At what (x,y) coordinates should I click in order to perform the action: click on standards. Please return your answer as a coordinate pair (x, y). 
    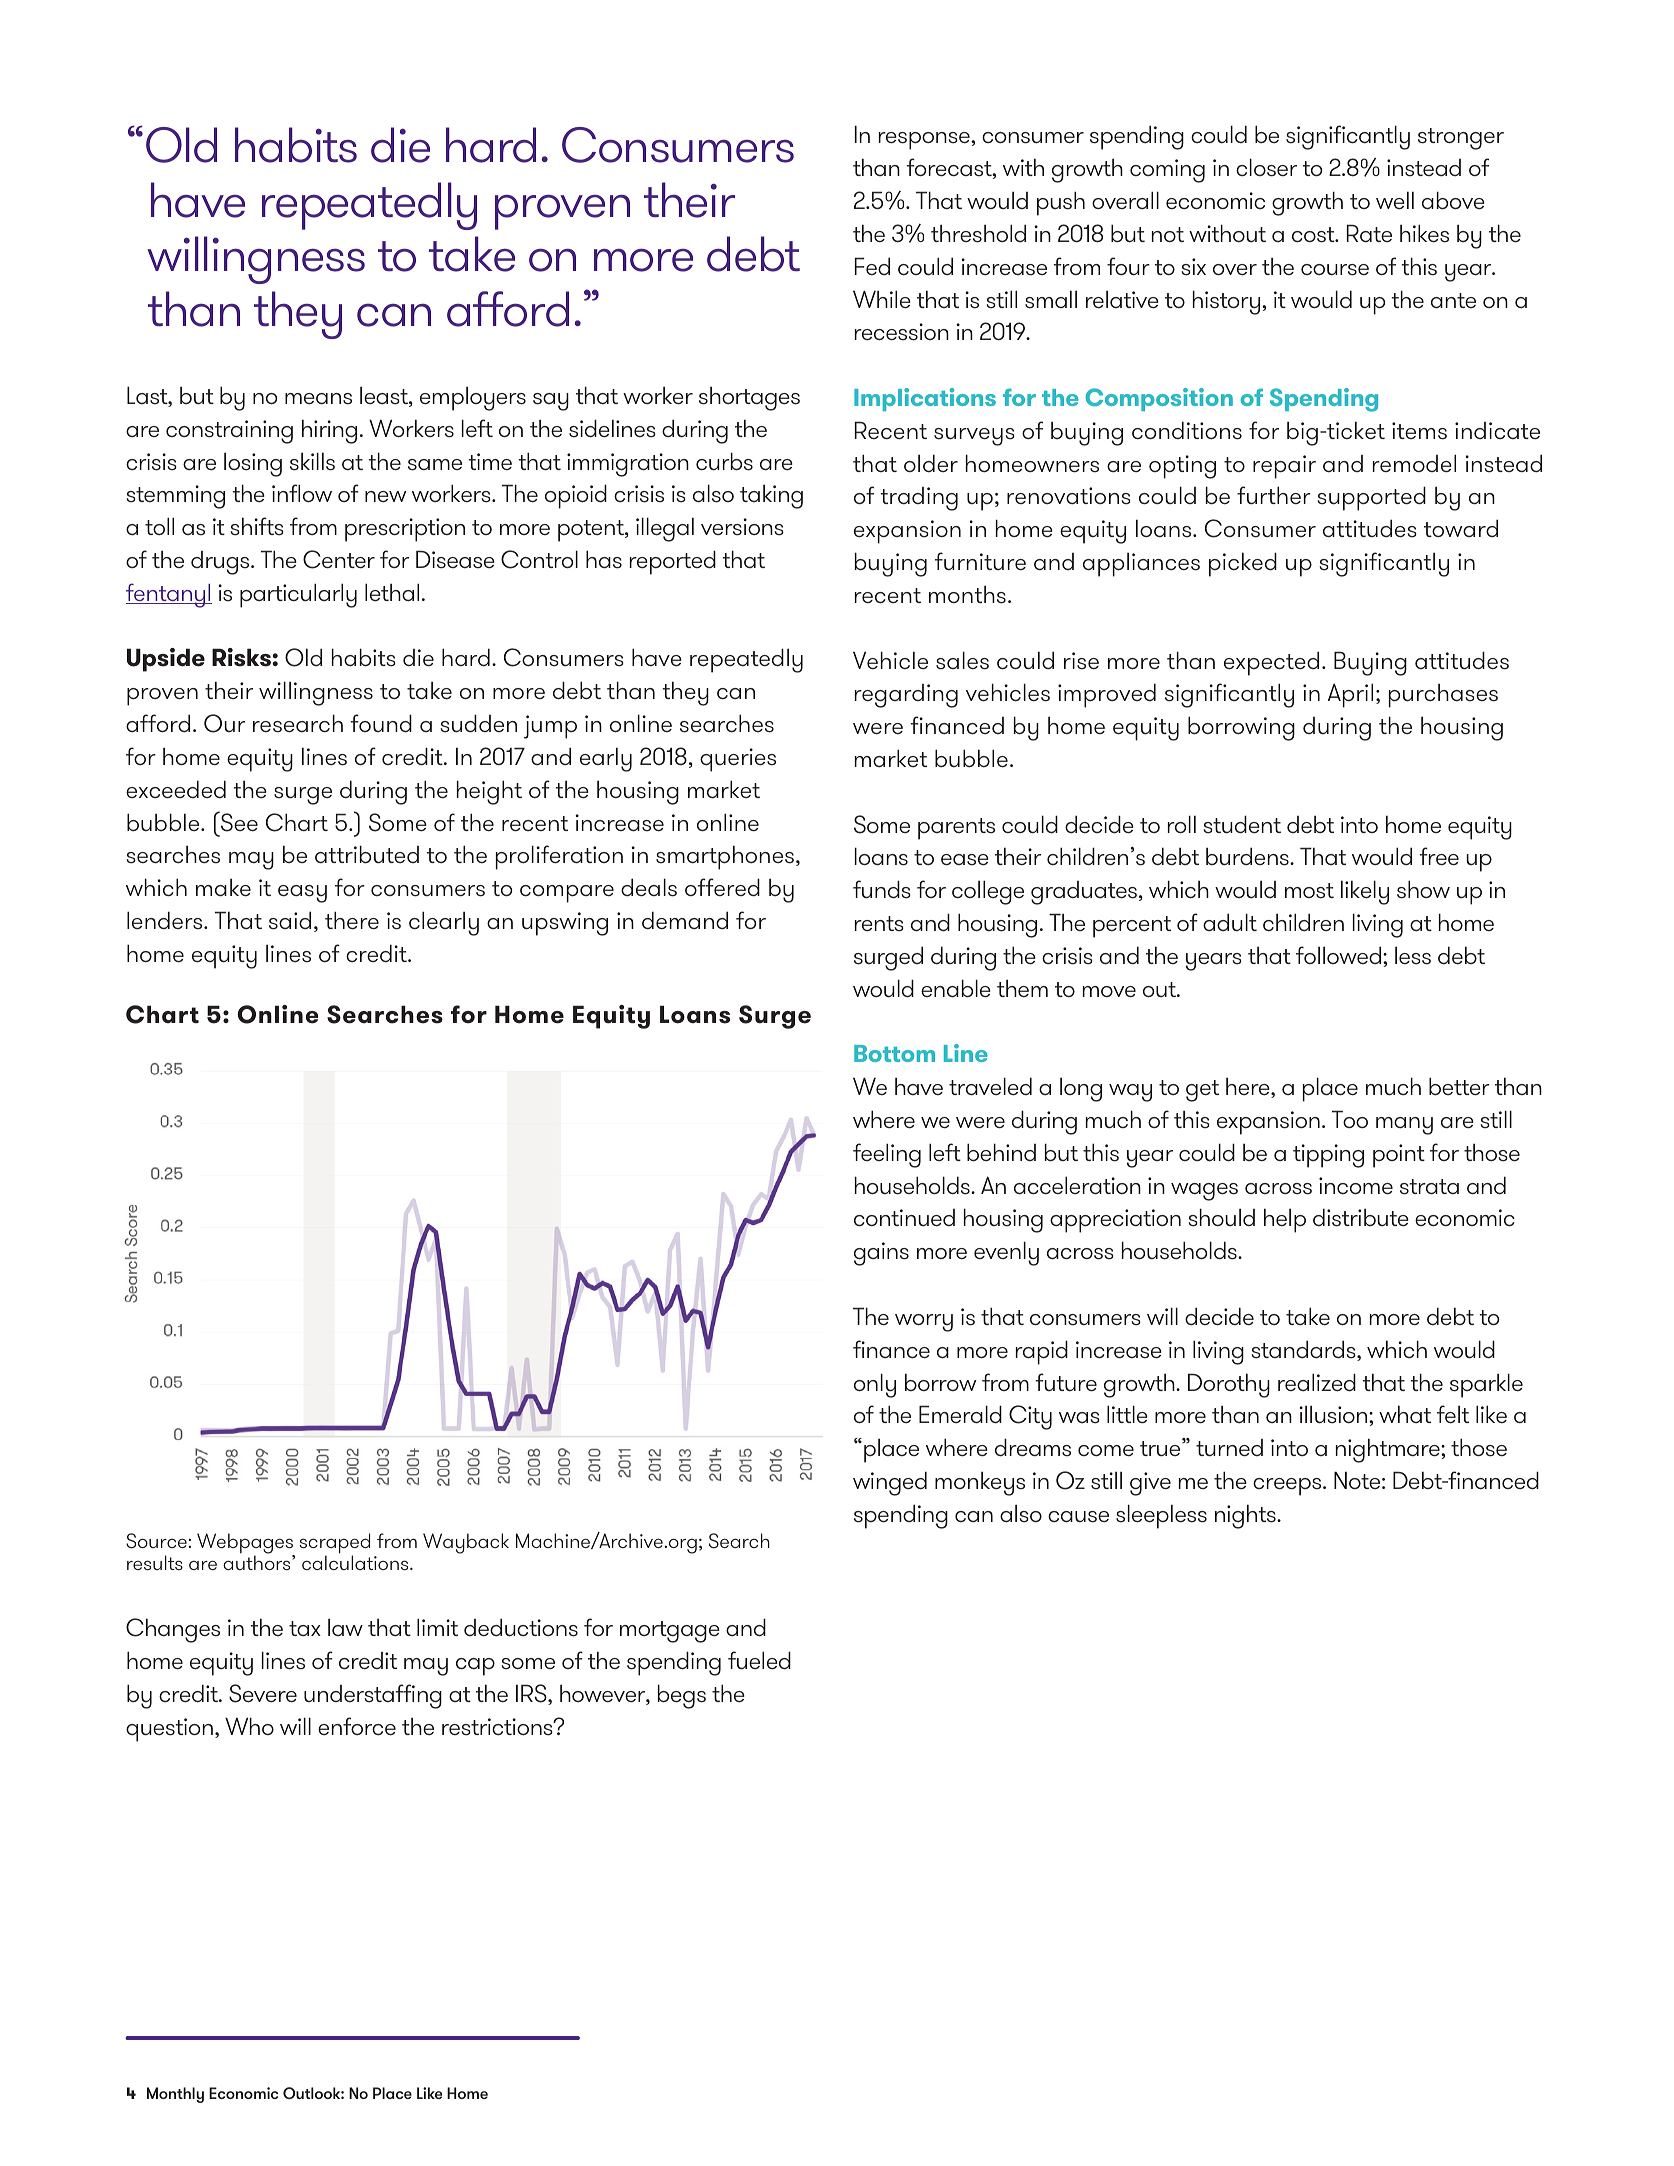
    Looking at the image, I should click on (1304, 1350).
